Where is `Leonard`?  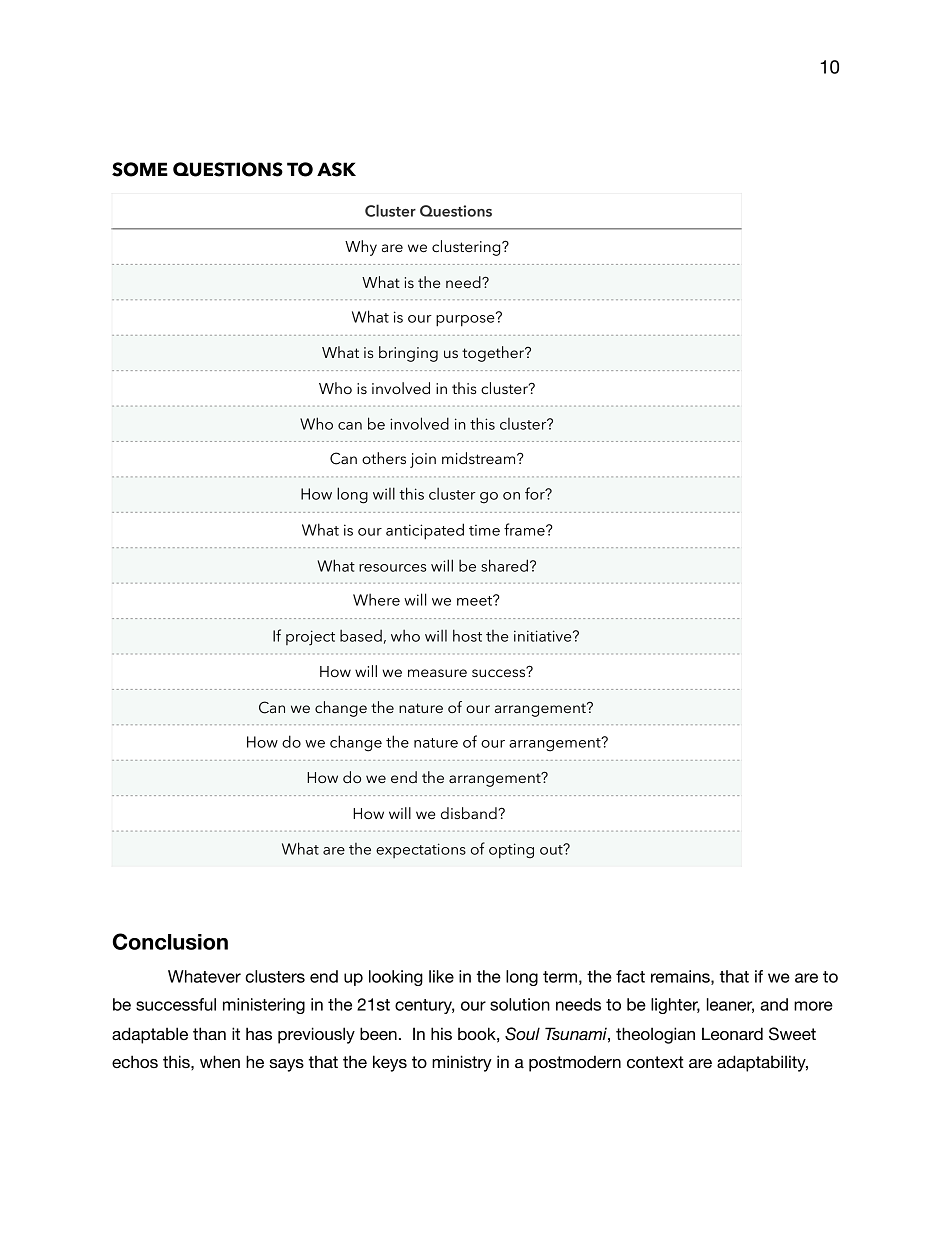 Leonard is located at coordinates (732, 1034).
